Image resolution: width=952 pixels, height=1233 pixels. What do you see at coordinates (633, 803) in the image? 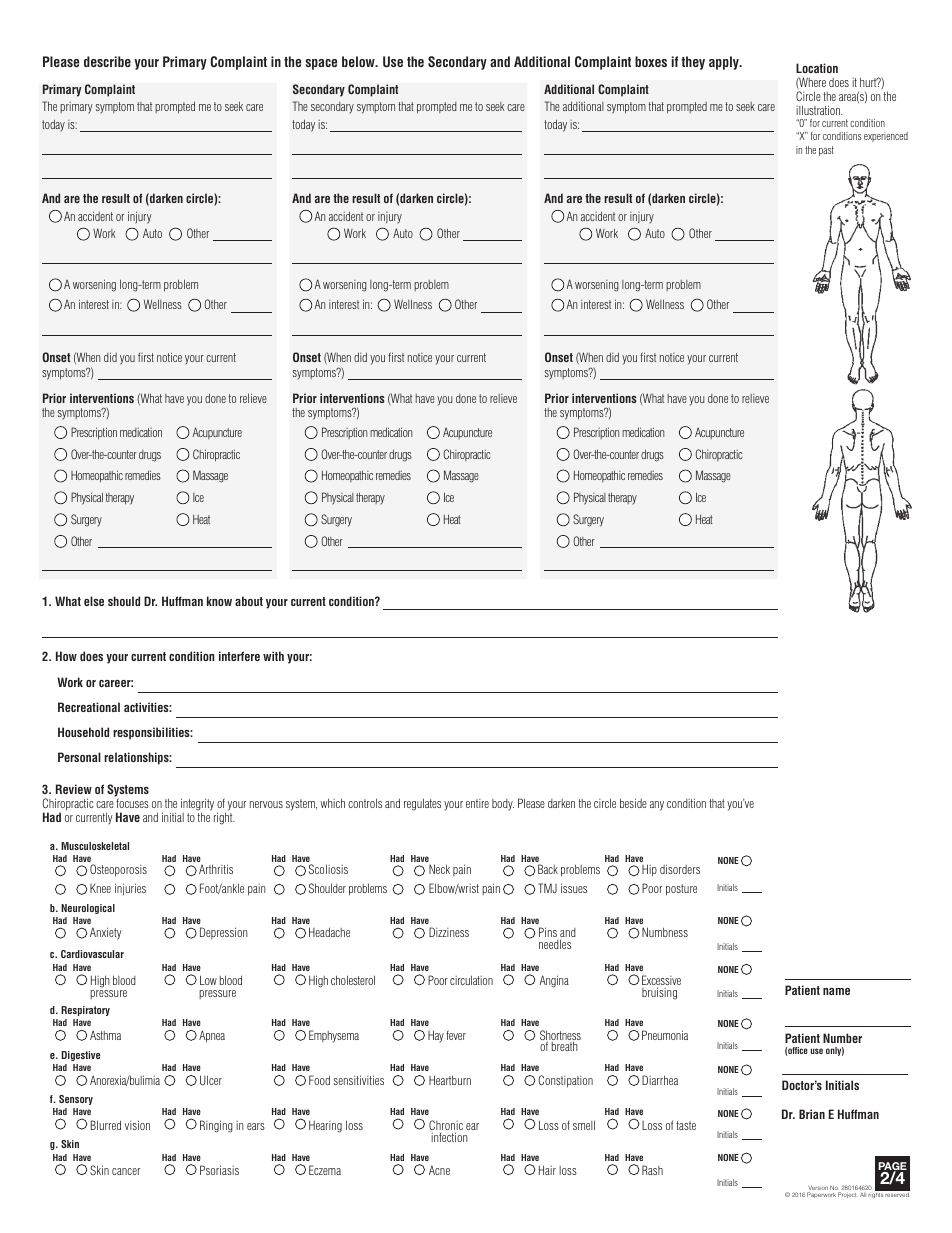
I see `beside` at bounding box center [633, 803].
